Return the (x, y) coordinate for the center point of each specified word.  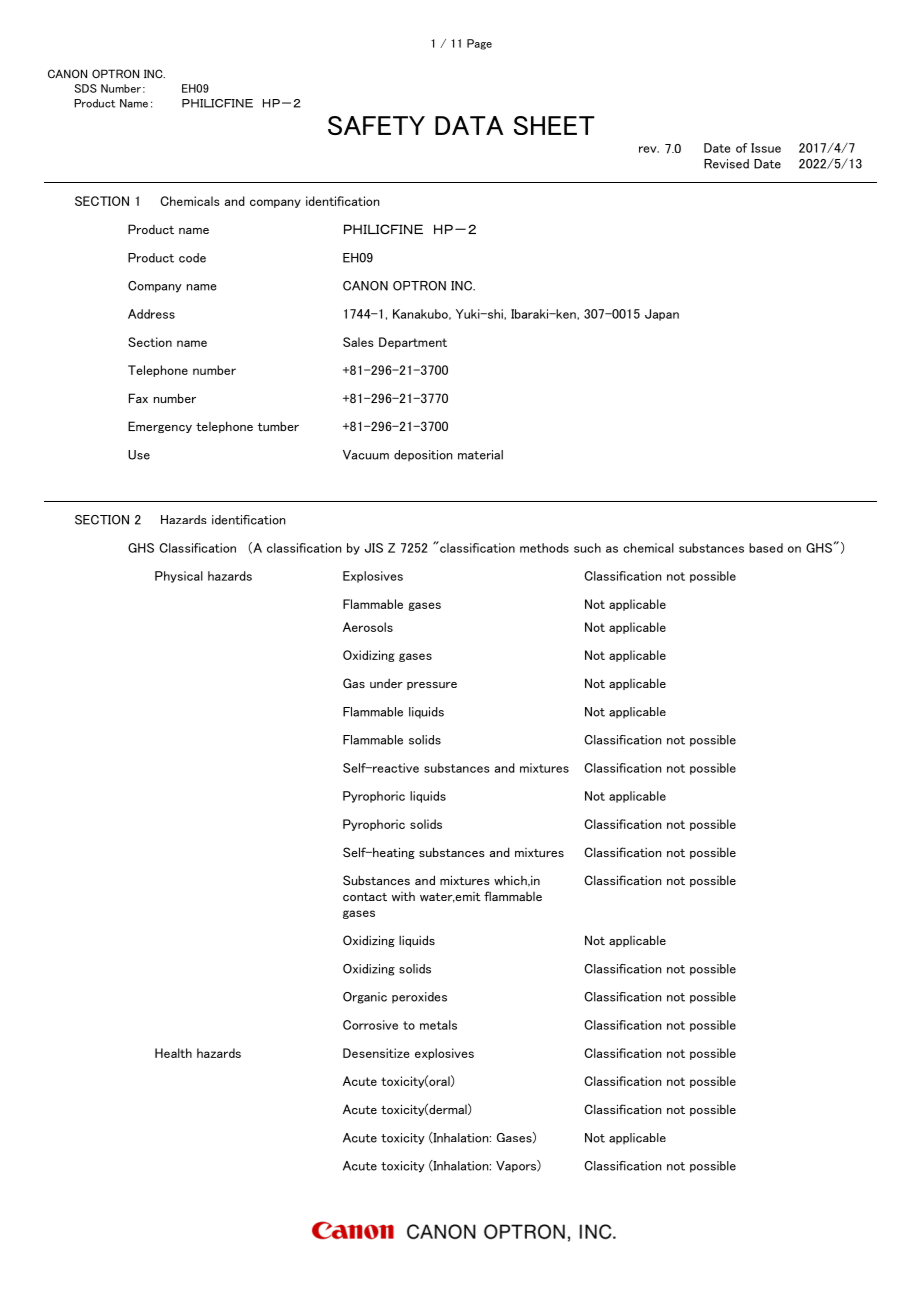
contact (365, 897)
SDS (86, 88)
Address (151, 314)
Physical (179, 577)
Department (413, 343)
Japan (662, 315)
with (403, 896)
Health (173, 1053)
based (766, 548)
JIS (374, 548)
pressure (432, 686)
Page (479, 44)
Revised (726, 164)
